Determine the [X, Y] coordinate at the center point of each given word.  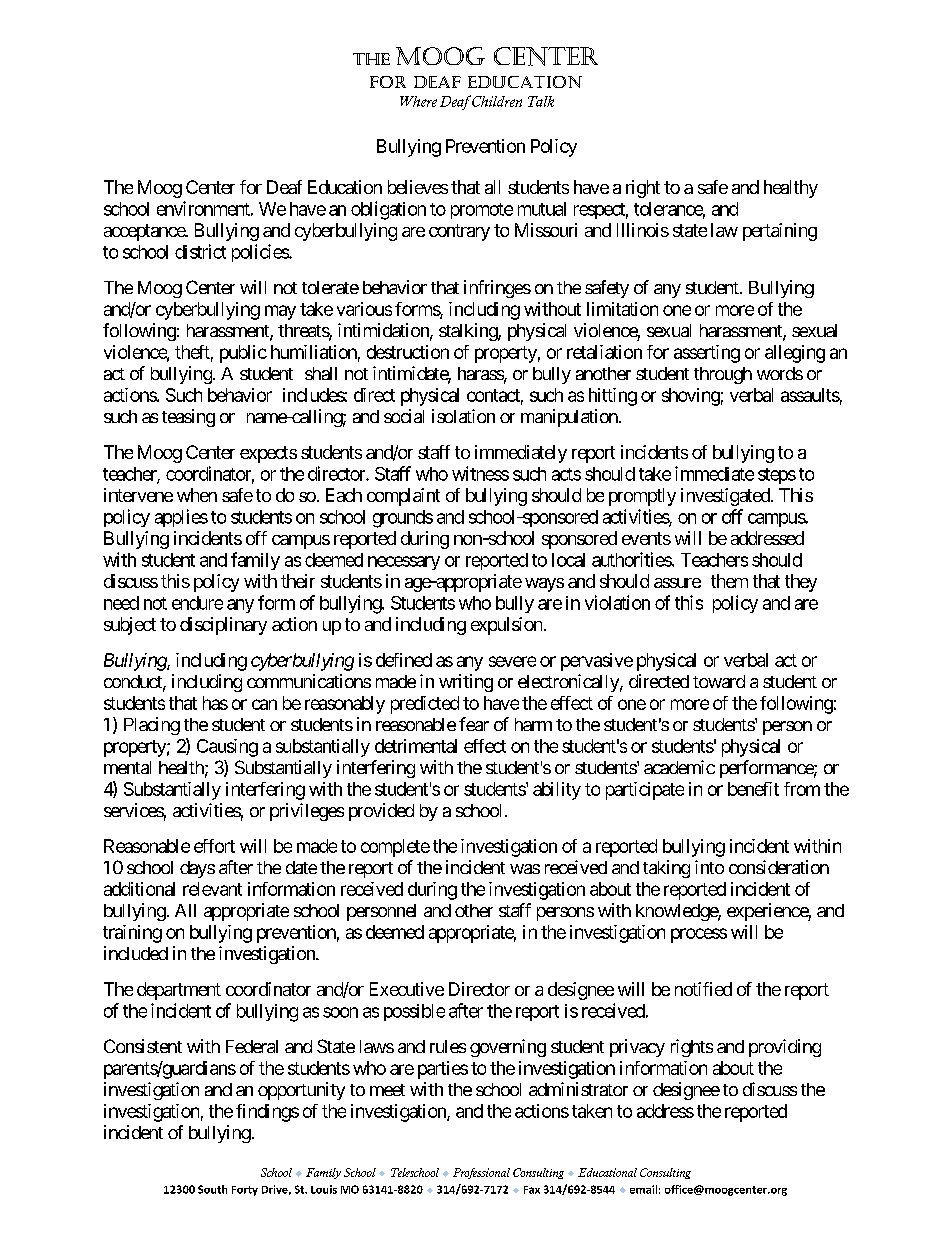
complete [395, 848]
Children [497, 101]
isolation [463, 416]
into [709, 867]
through [723, 375]
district [200, 251]
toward [719, 681]
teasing [188, 418]
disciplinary [223, 626]
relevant [212, 889]
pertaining [780, 232]
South [212, 1189]
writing [466, 683]
